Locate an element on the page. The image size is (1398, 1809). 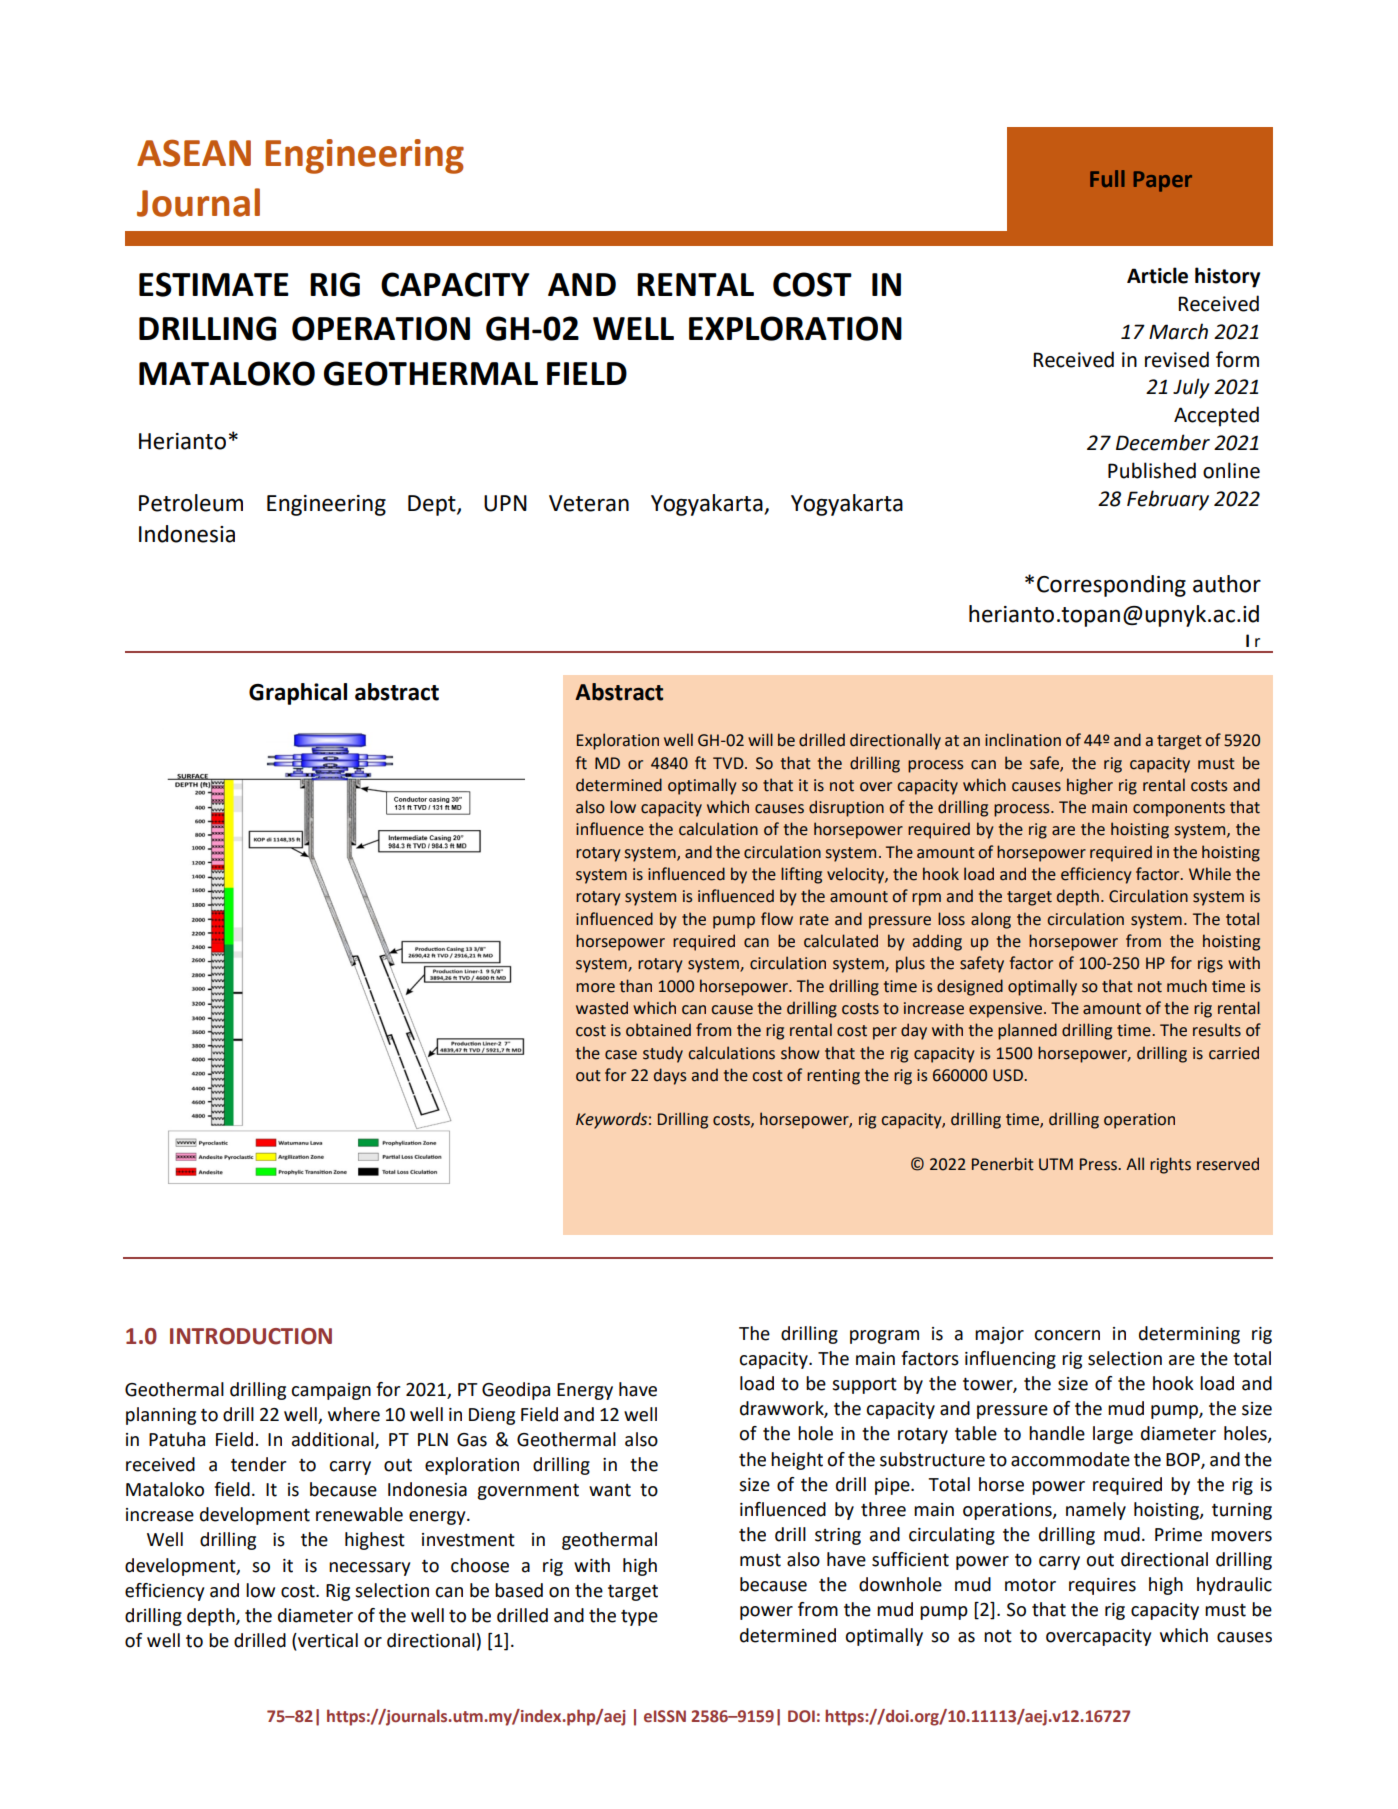
INTRODUCTION is located at coordinates (251, 1336).
